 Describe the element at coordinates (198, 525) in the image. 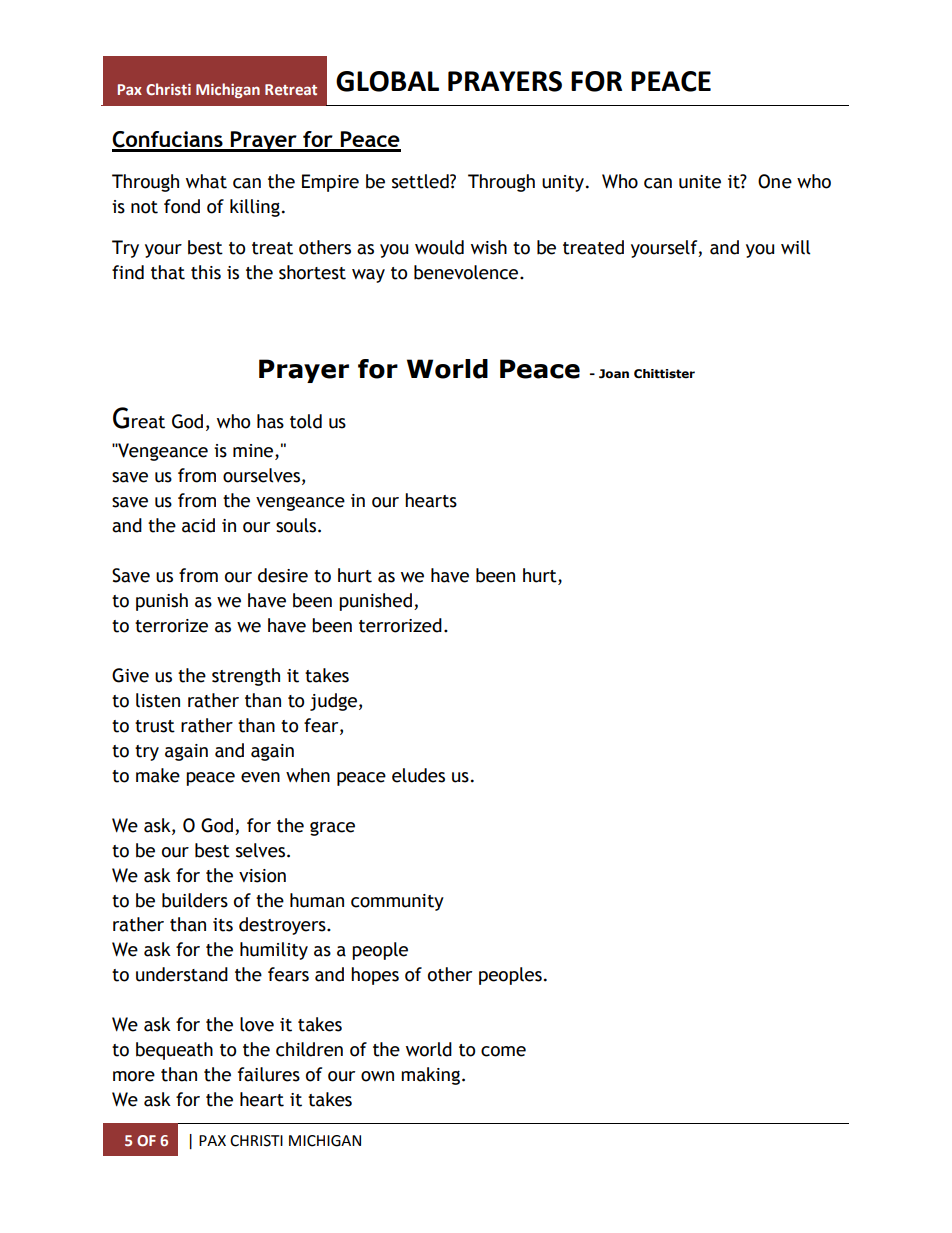

I see `acid` at that location.
